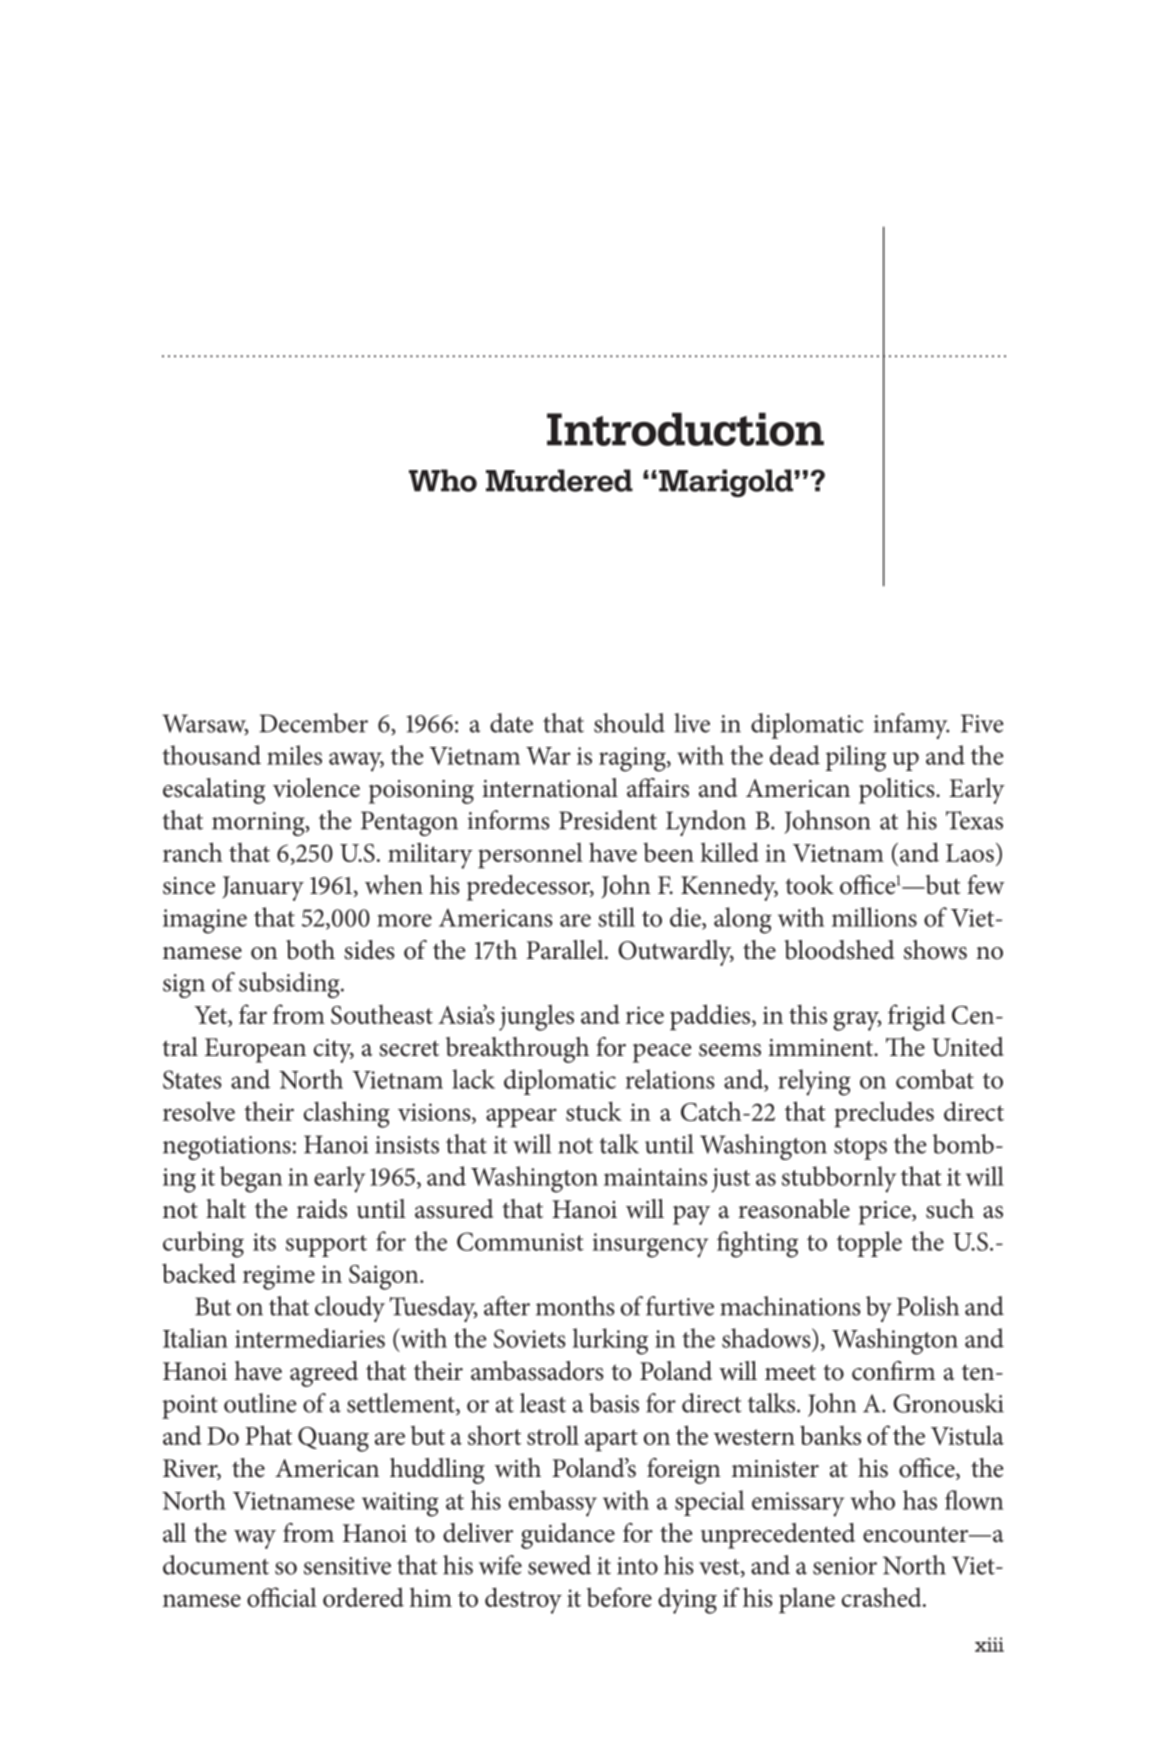 The image size is (1166, 1749). Describe the element at coordinates (911, 726) in the screenshot. I see `infamy` at that location.
